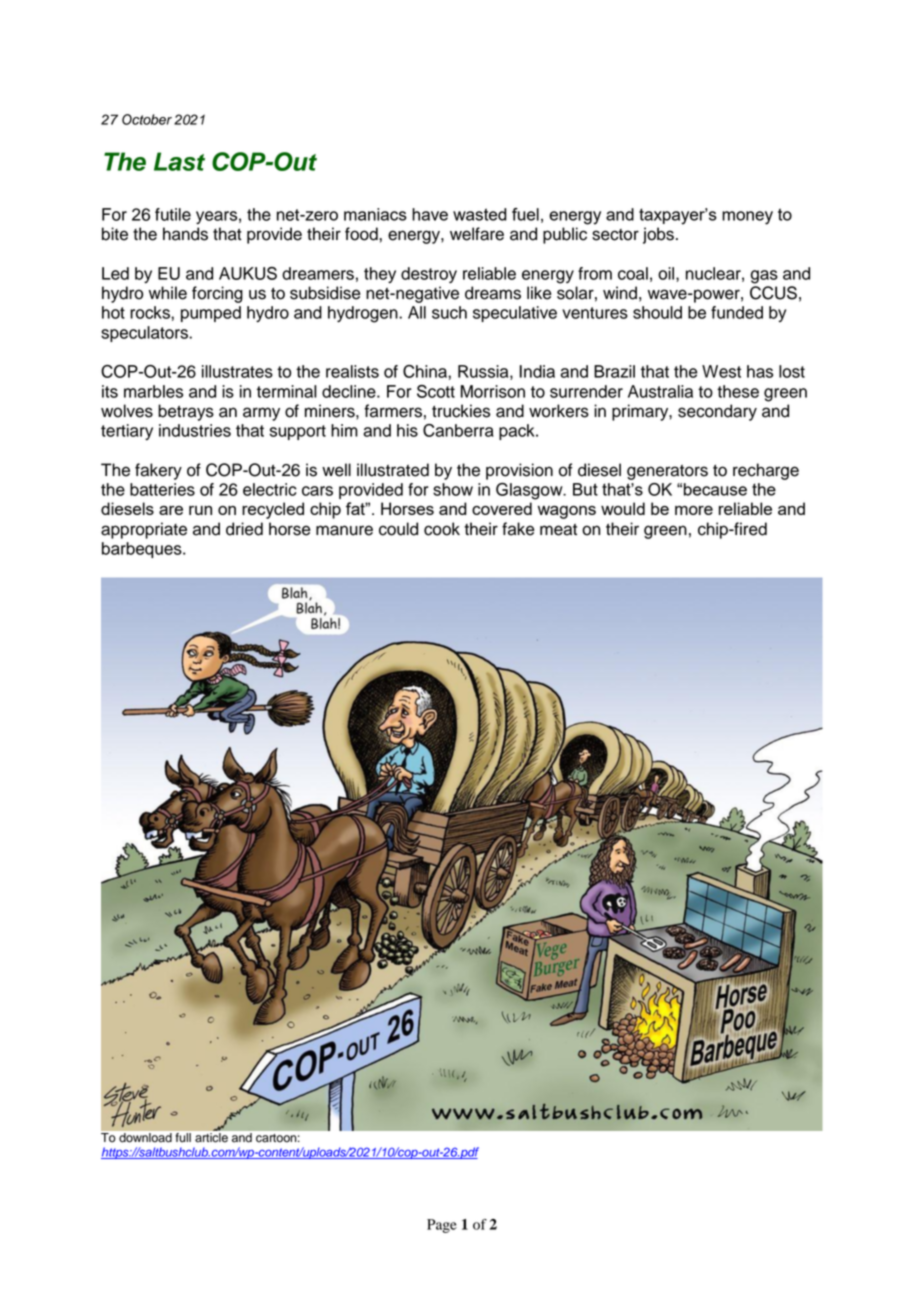 The width and height of the screenshot is (924, 1307). Describe the element at coordinates (694, 510) in the screenshot. I see `more` at that location.
